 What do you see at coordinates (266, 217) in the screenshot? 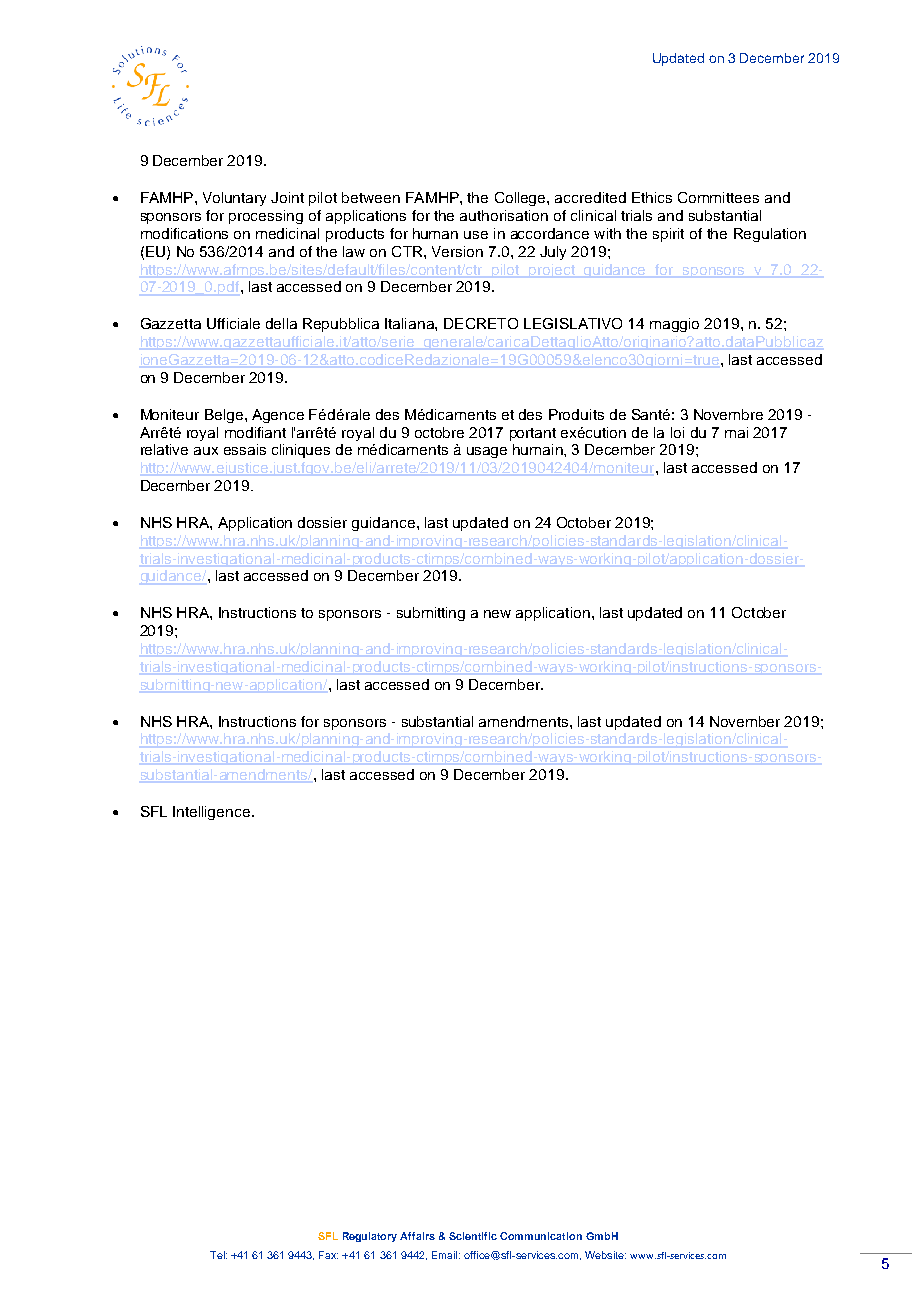
I see `processing` at bounding box center [266, 217].
